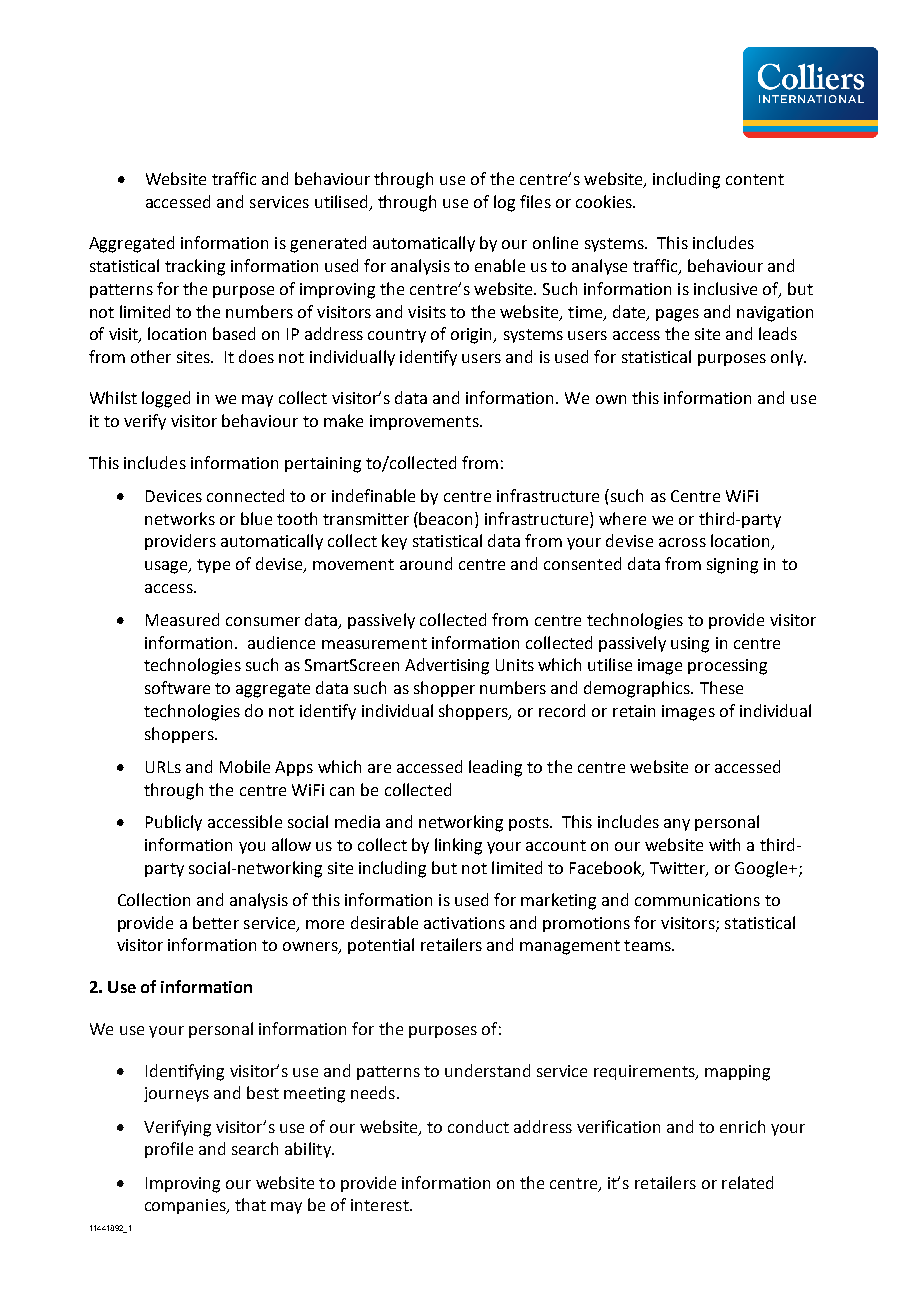 This screenshot has width=924, height=1308. What do you see at coordinates (177, 687) in the screenshot?
I see `software` at bounding box center [177, 687].
